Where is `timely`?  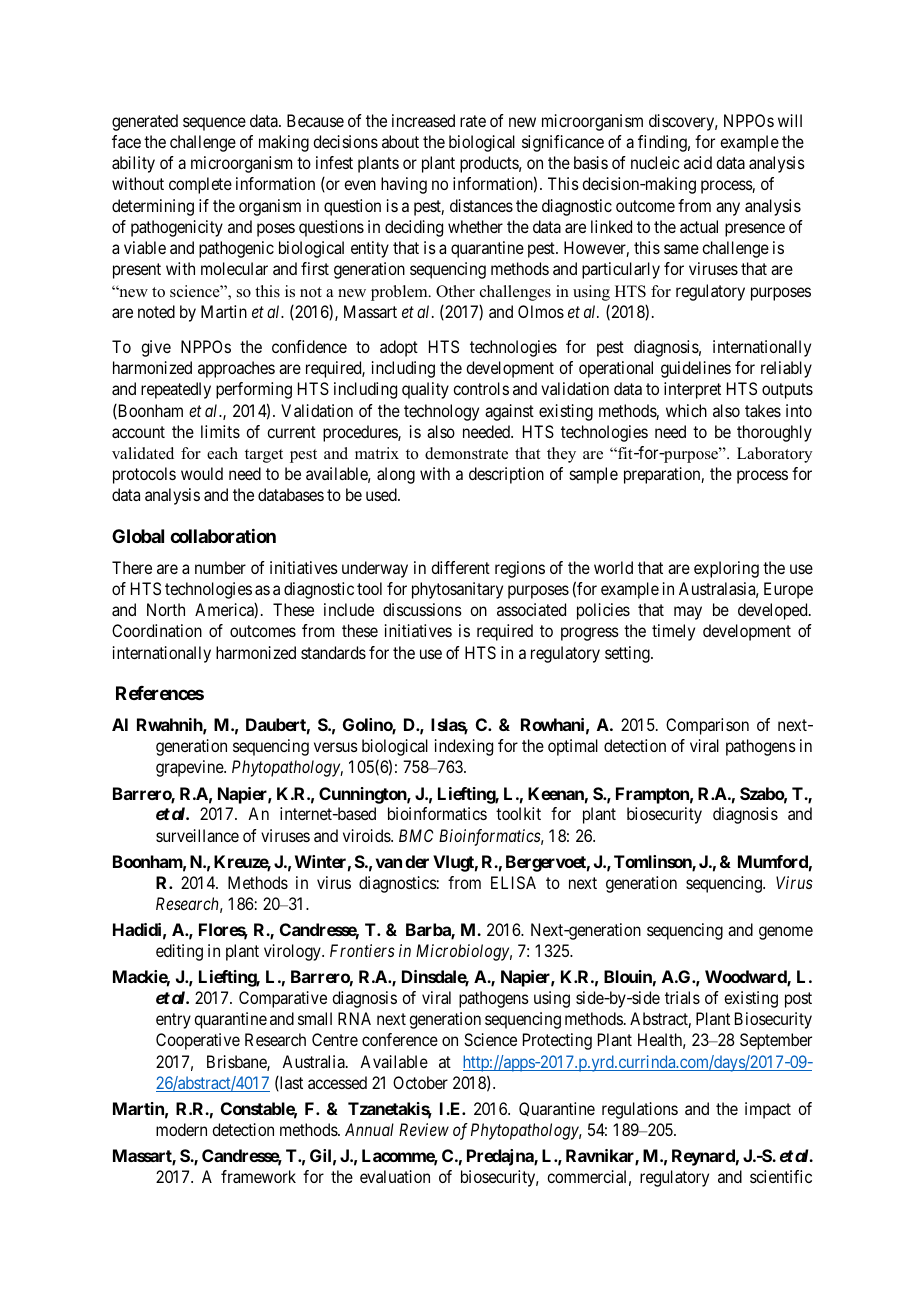
timely is located at coordinates (673, 632).
